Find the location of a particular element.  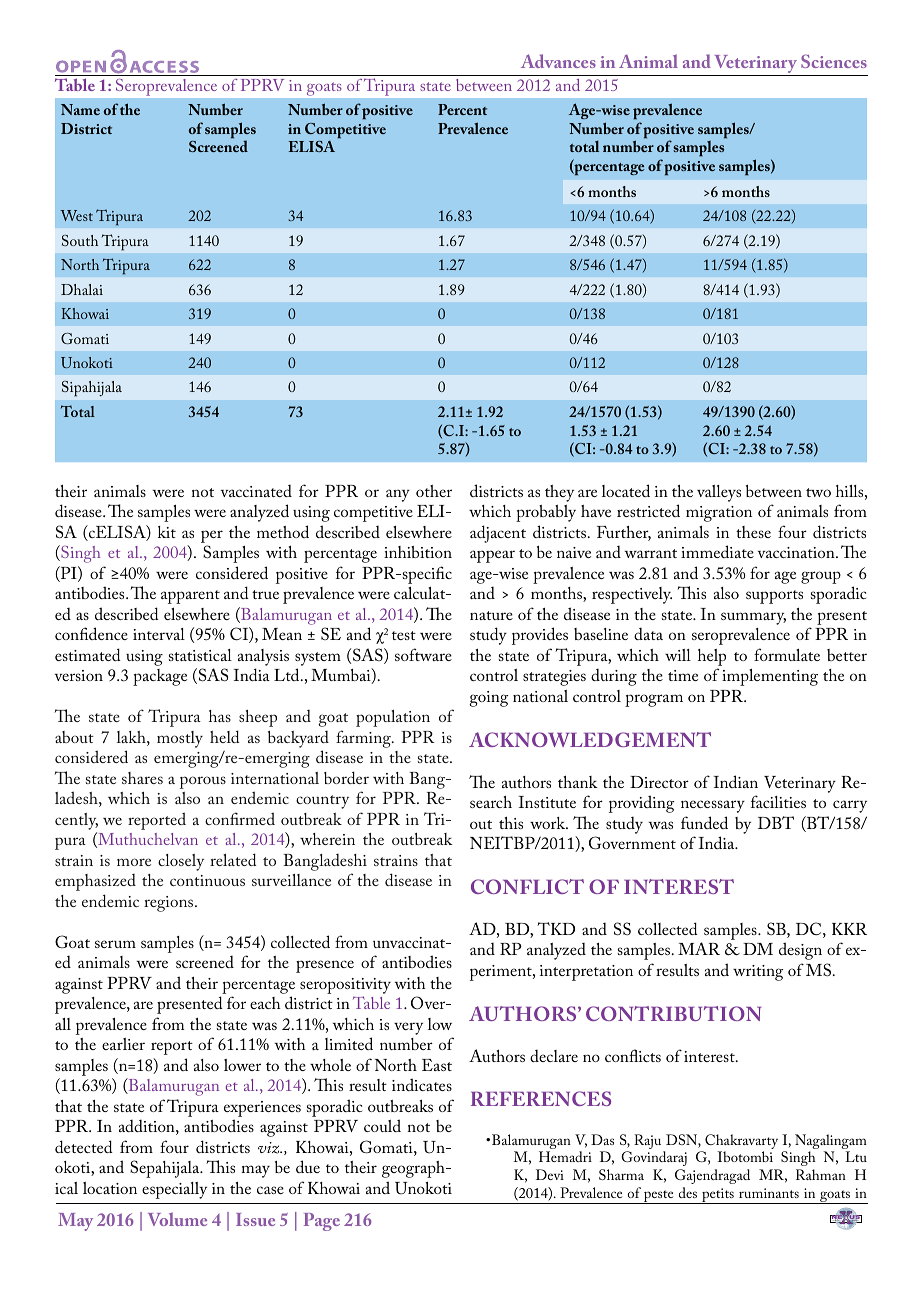

valleys is located at coordinates (719, 493).
